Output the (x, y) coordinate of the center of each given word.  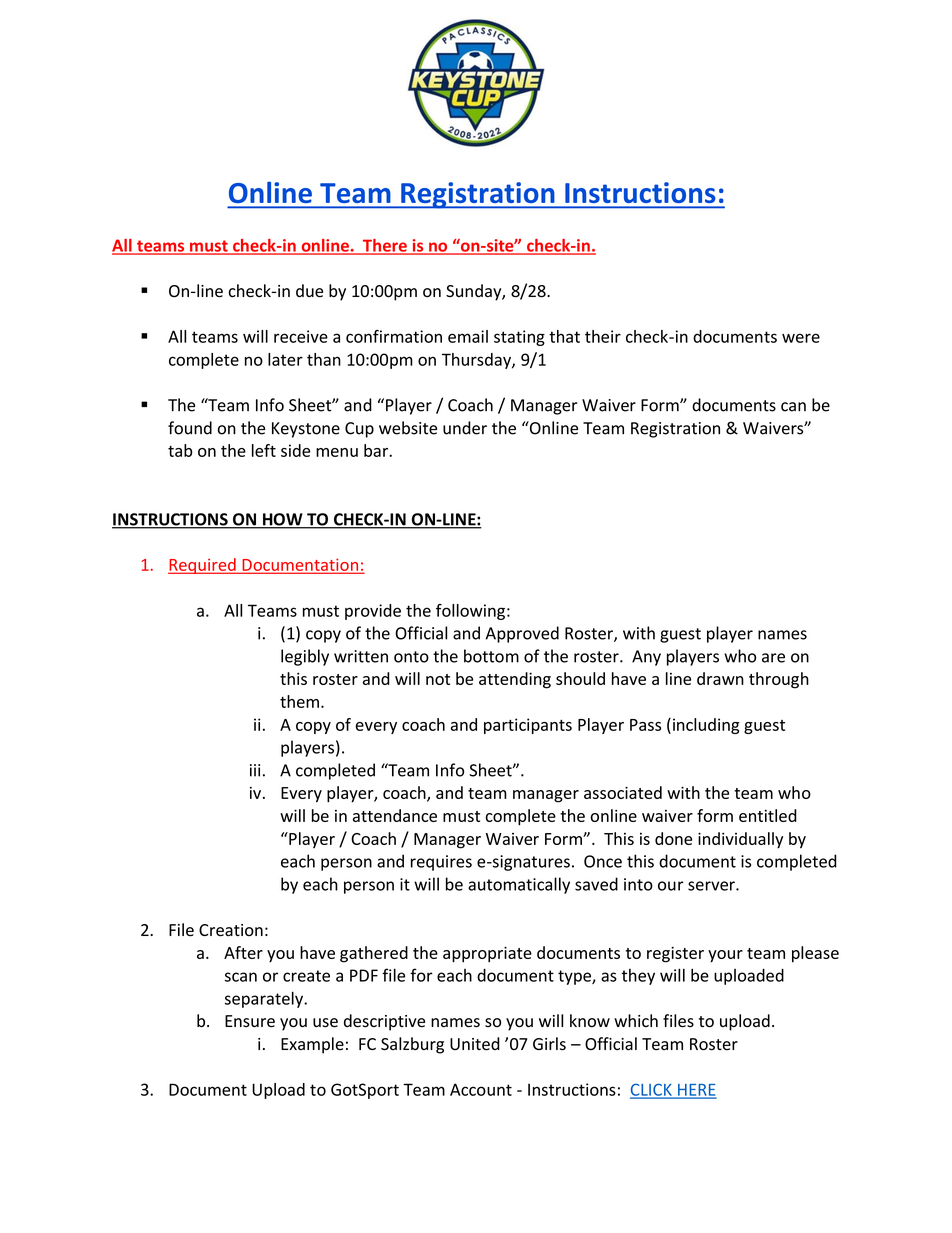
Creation (231, 930)
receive (301, 336)
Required (203, 566)
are (773, 658)
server (712, 886)
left (264, 450)
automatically (519, 885)
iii (255, 770)
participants (528, 726)
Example (312, 1045)
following (470, 612)
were (801, 338)
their (603, 336)
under (465, 428)
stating (519, 338)
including (706, 726)
